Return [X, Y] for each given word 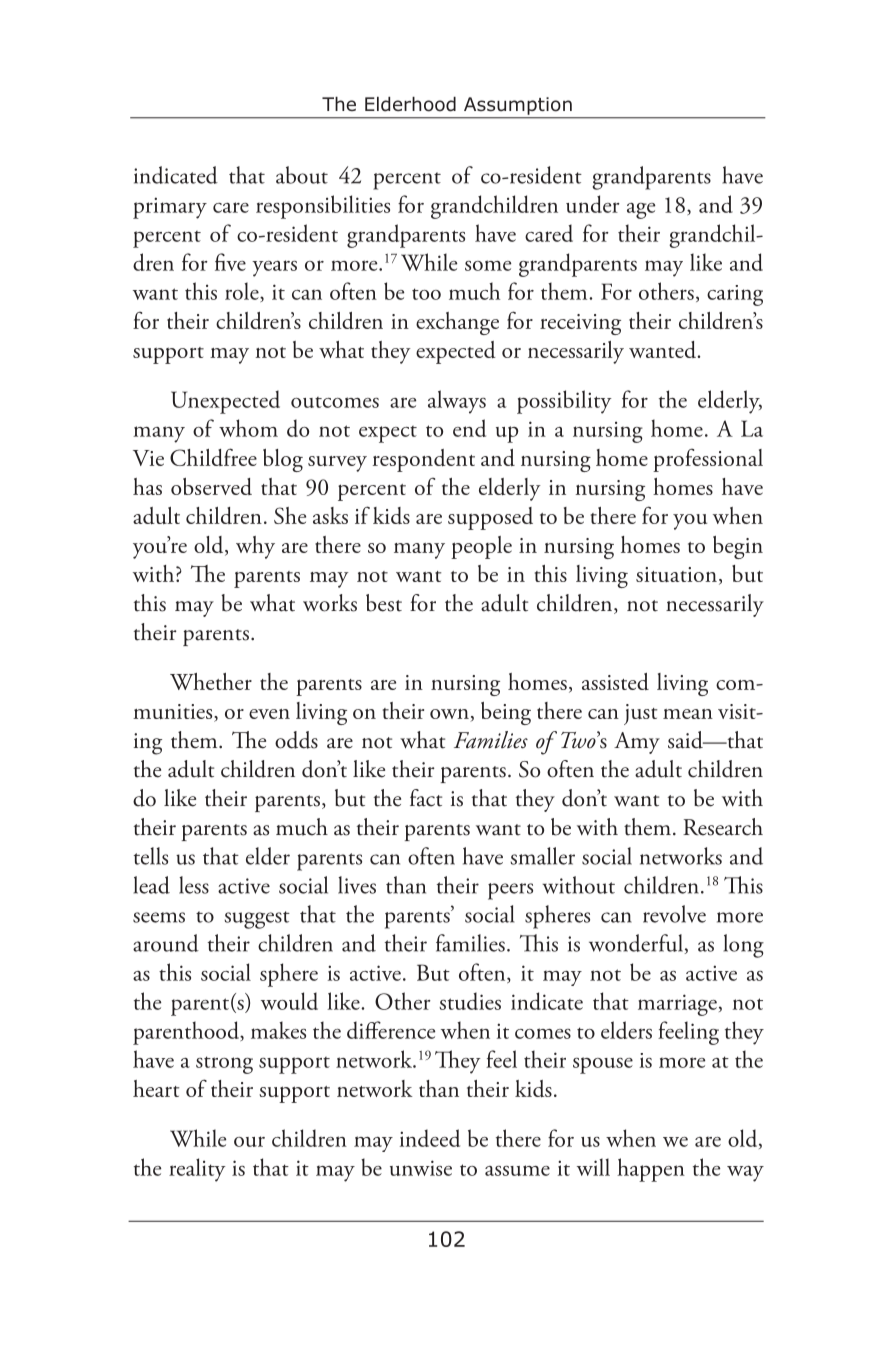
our [249, 1141]
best [384, 603]
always [457, 402]
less [194, 885]
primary [170, 208]
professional [708, 460]
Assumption [518, 106]
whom [248, 428]
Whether [211, 681]
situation [676, 574]
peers [510, 891]
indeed [430, 1138]
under [593, 204]
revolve [674, 914]
